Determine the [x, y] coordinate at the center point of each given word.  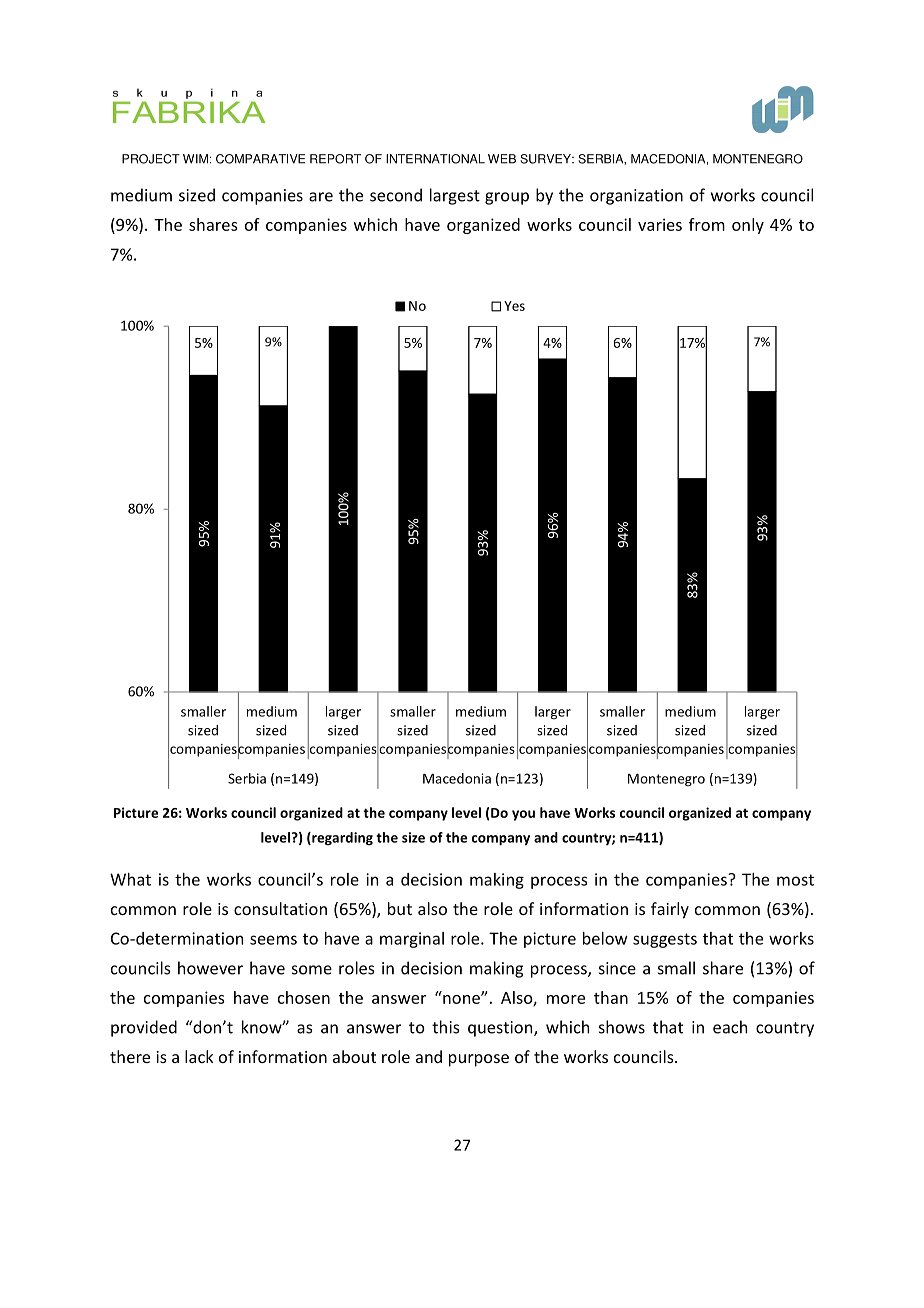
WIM [195, 159]
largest [455, 196]
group [507, 198]
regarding [341, 838]
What [130, 879]
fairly [670, 910]
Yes [514, 306]
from [707, 224]
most [795, 880]
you [523, 815]
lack [199, 1056]
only [748, 226]
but [400, 908]
